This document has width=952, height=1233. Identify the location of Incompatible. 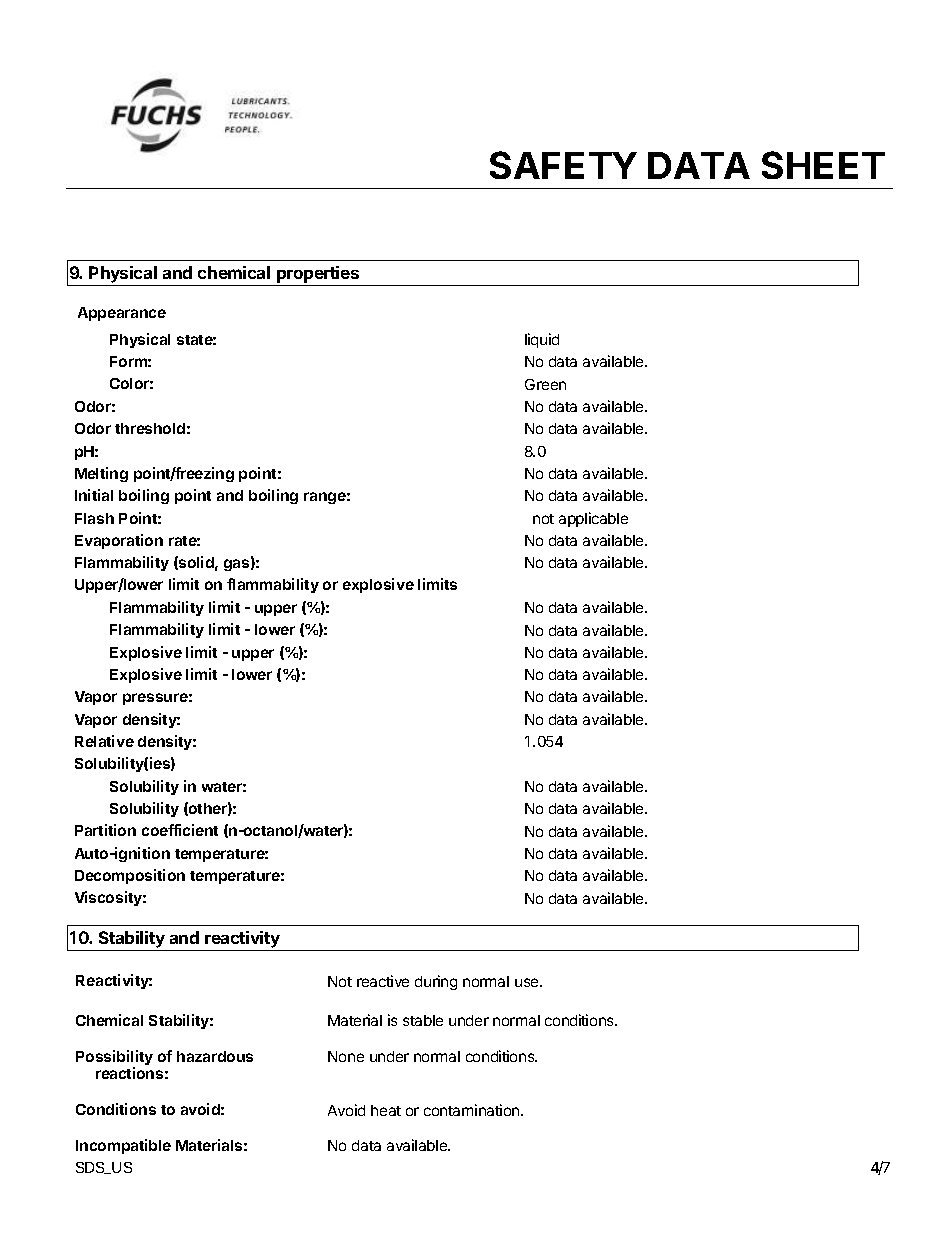
(123, 1146).
